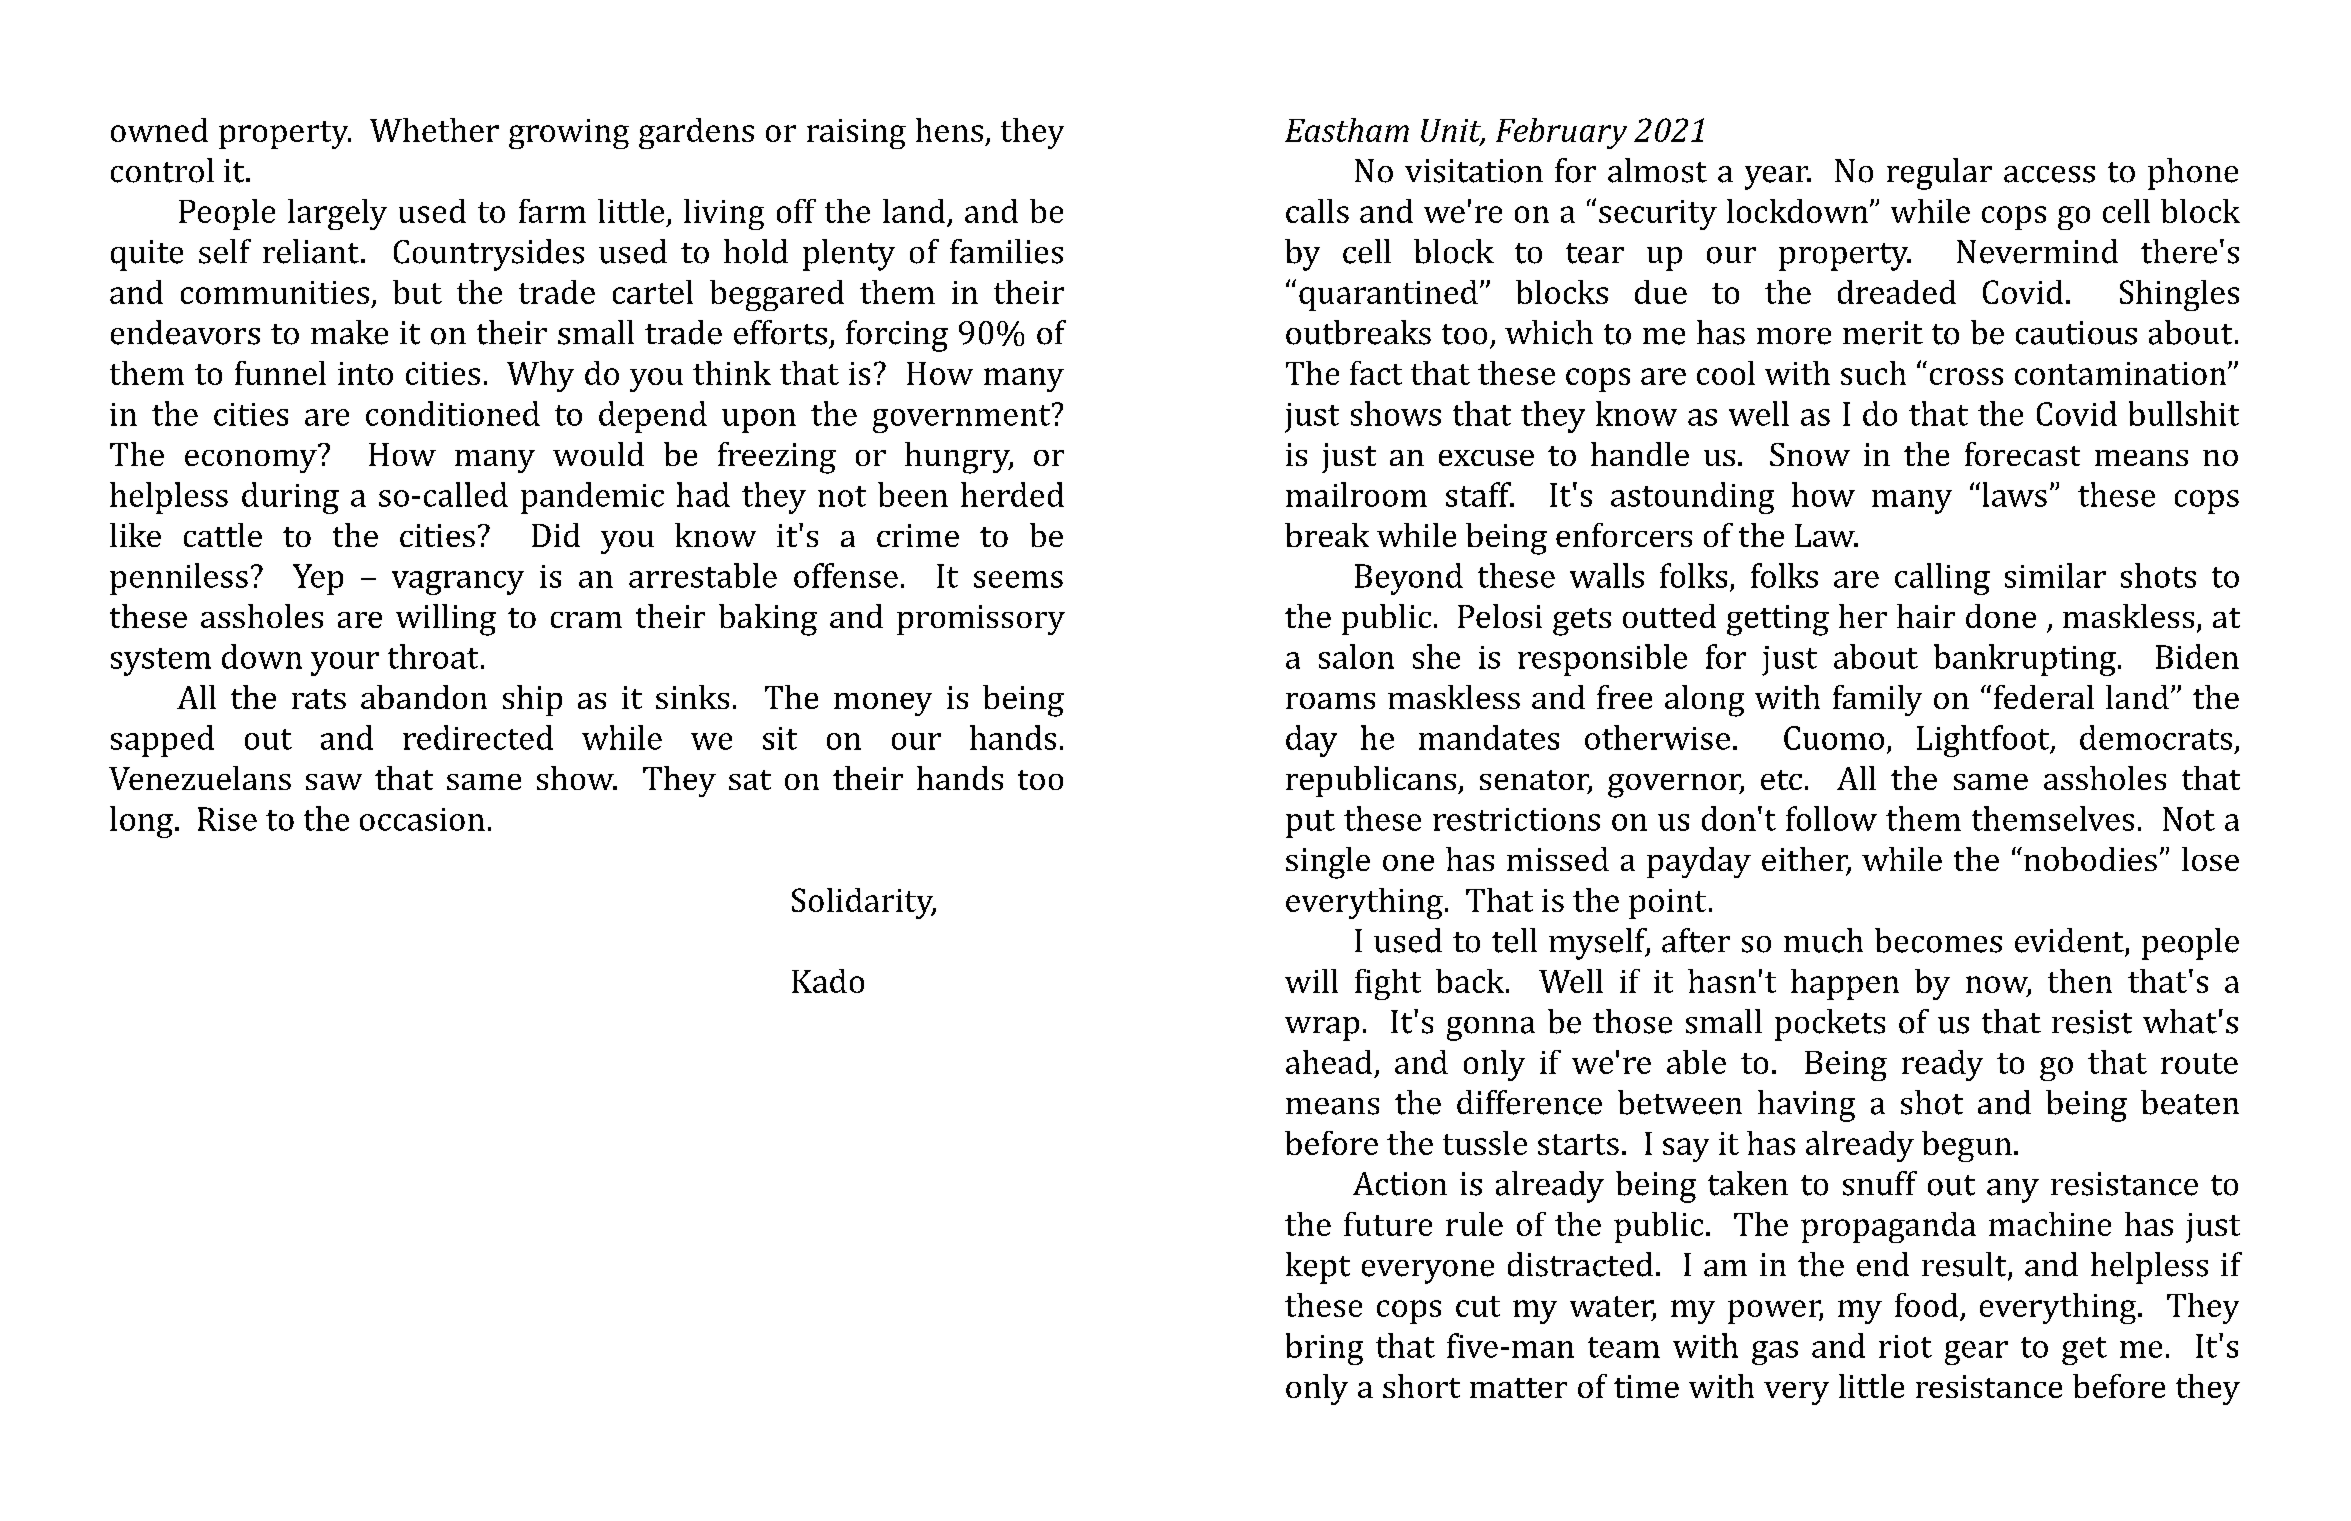 The width and height of the screenshot is (2351, 1521). I want to click on short, so click(1421, 1386).
